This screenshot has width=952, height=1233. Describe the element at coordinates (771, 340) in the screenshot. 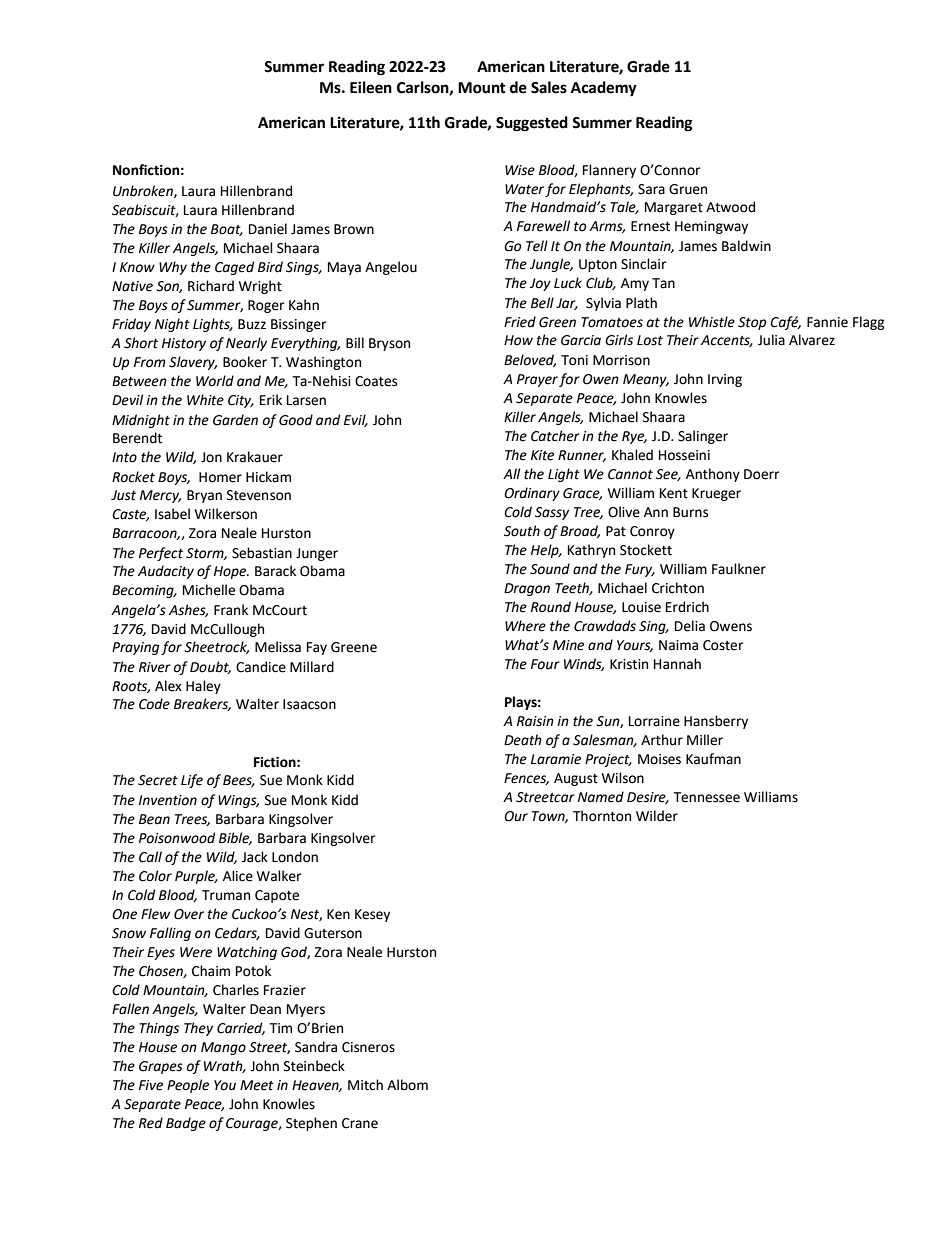

I see `Julia` at that location.
